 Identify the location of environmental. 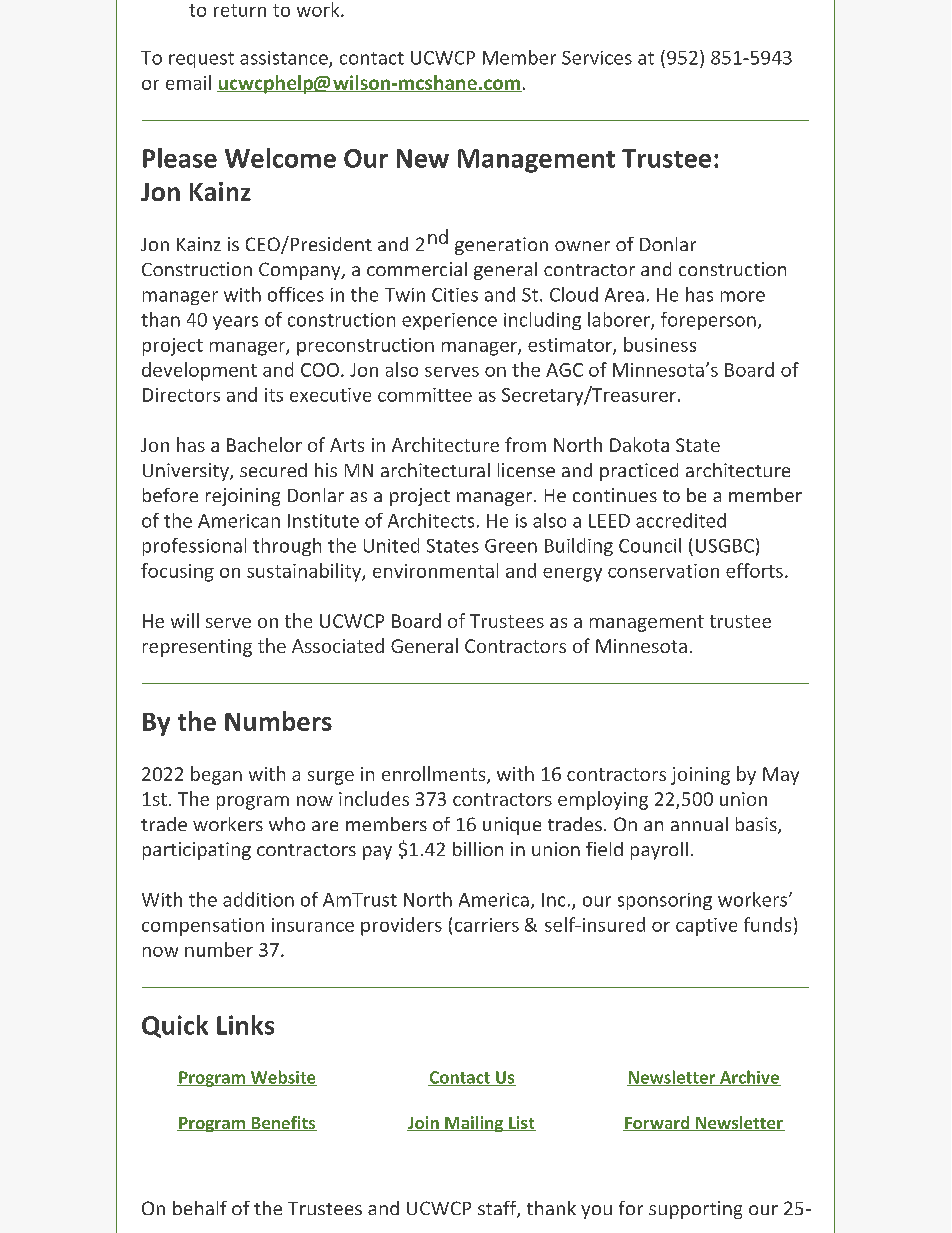
(435, 570).
